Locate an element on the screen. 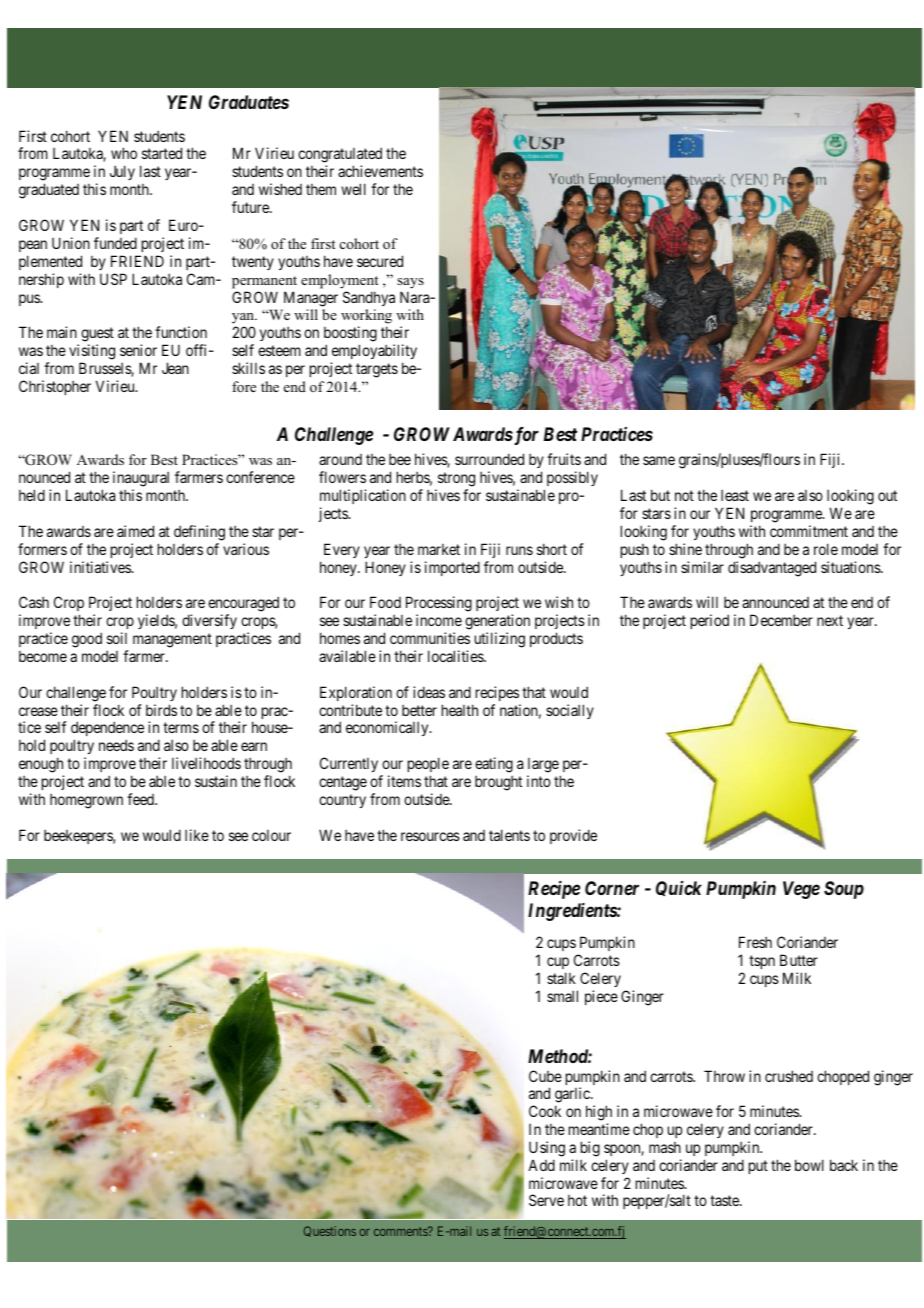 This screenshot has height=1308, width=924. like is located at coordinates (197, 835).
